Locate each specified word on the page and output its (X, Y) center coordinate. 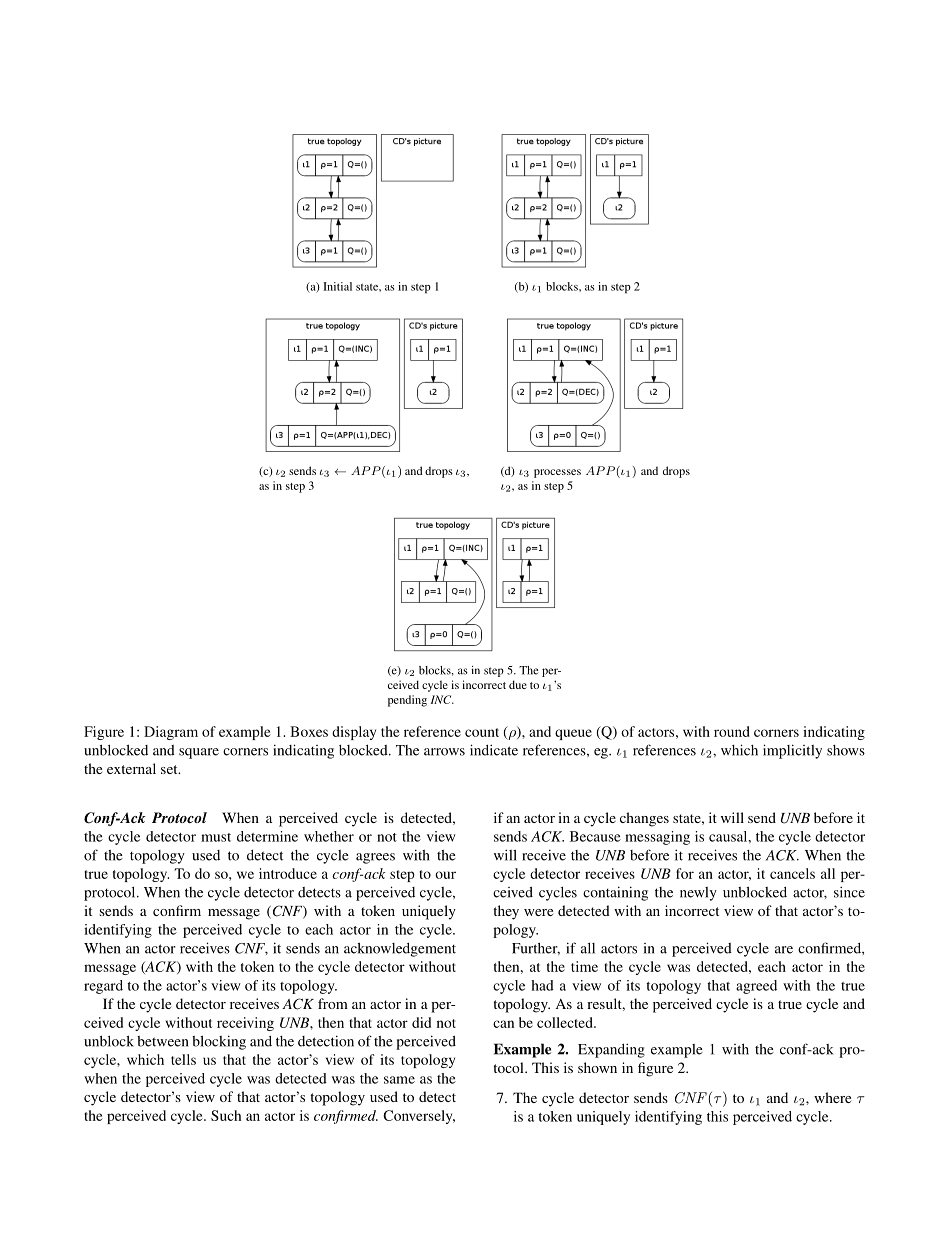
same (399, 1080)
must (216, 837)
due (518, 684)
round (732, 731)
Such (226, 1115)
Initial (337, 286)
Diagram (171, 733)
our (445, 875)
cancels (792, 873)
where (832, 1097)
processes (557, 473)
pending (407, 701)
